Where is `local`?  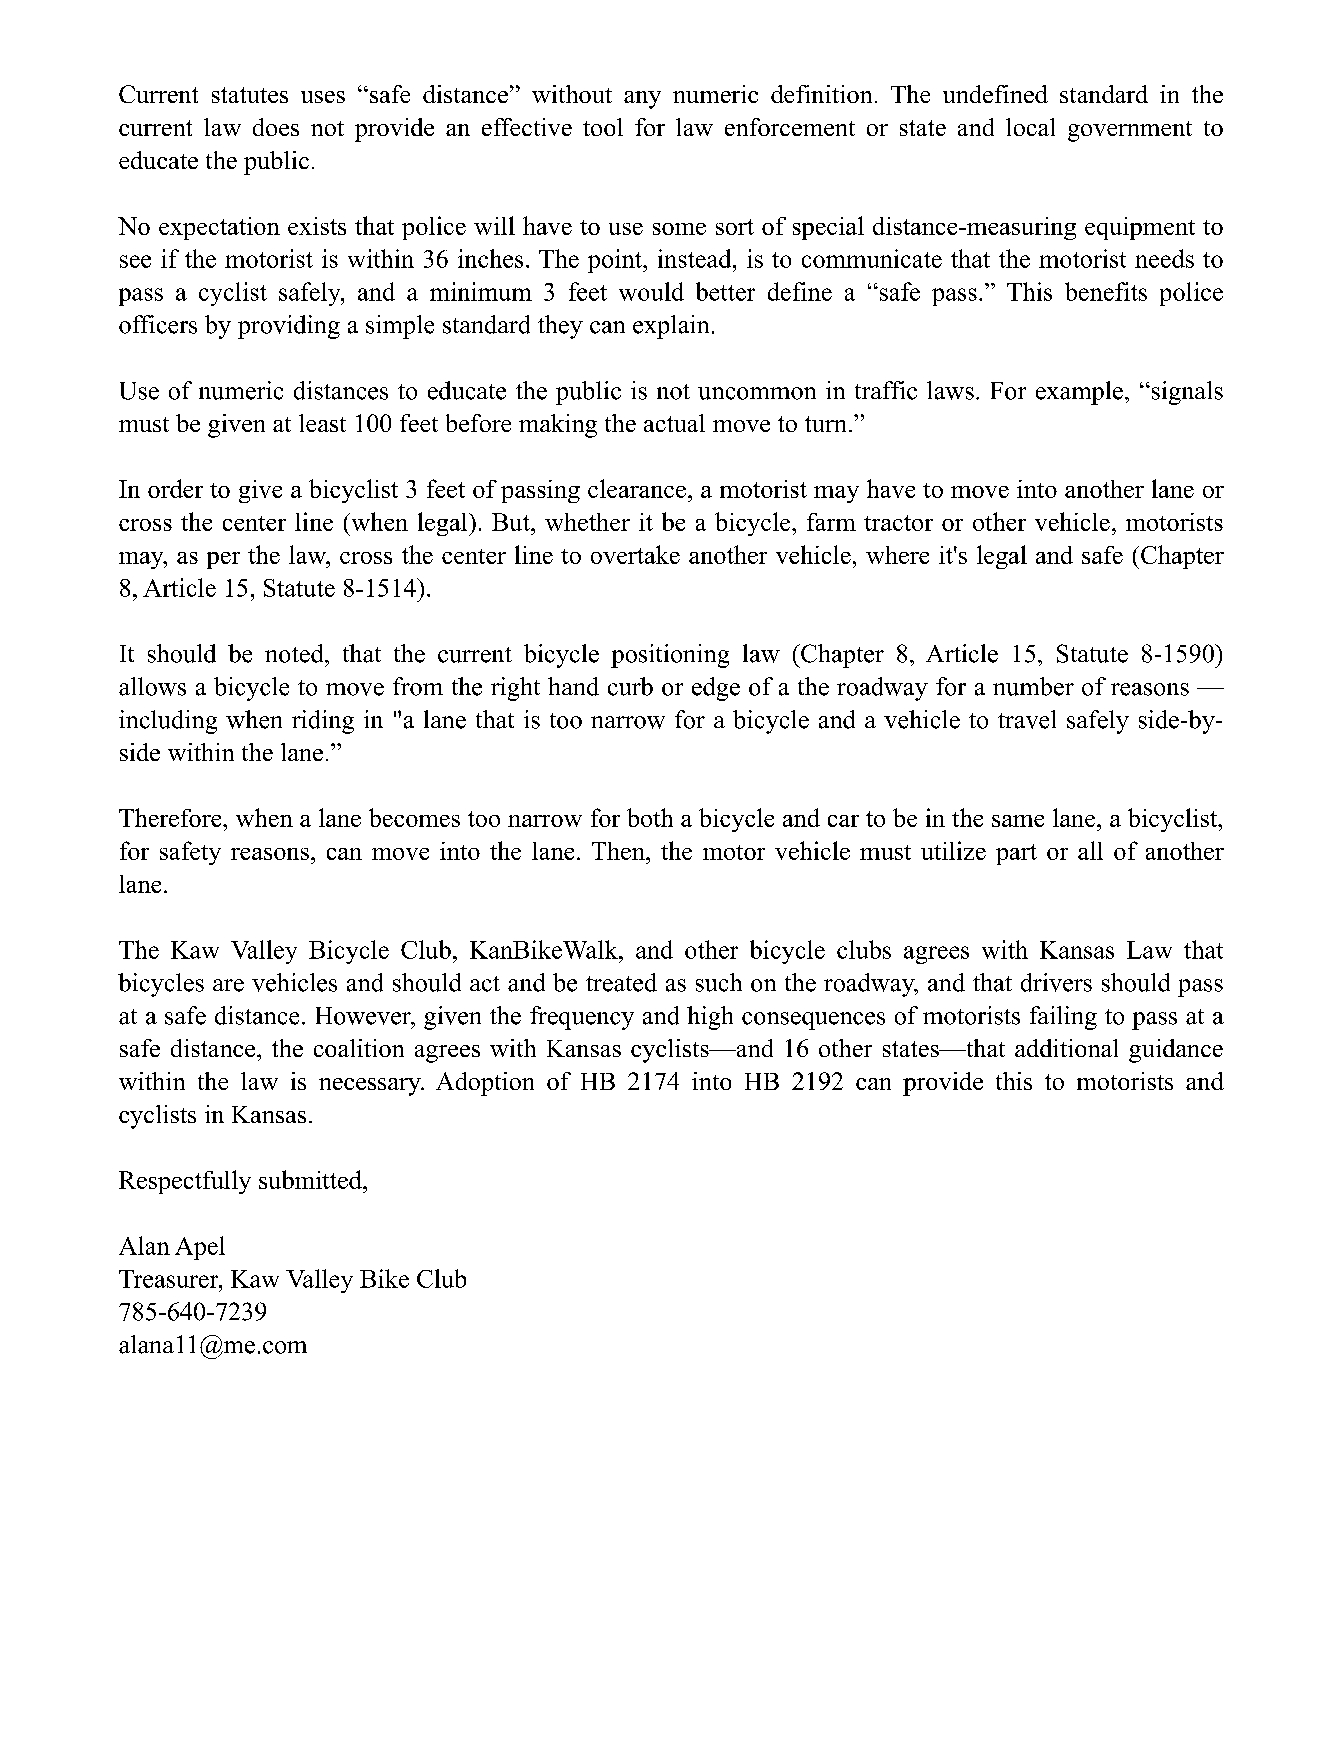 local is located at coordinates (1030, 127).
